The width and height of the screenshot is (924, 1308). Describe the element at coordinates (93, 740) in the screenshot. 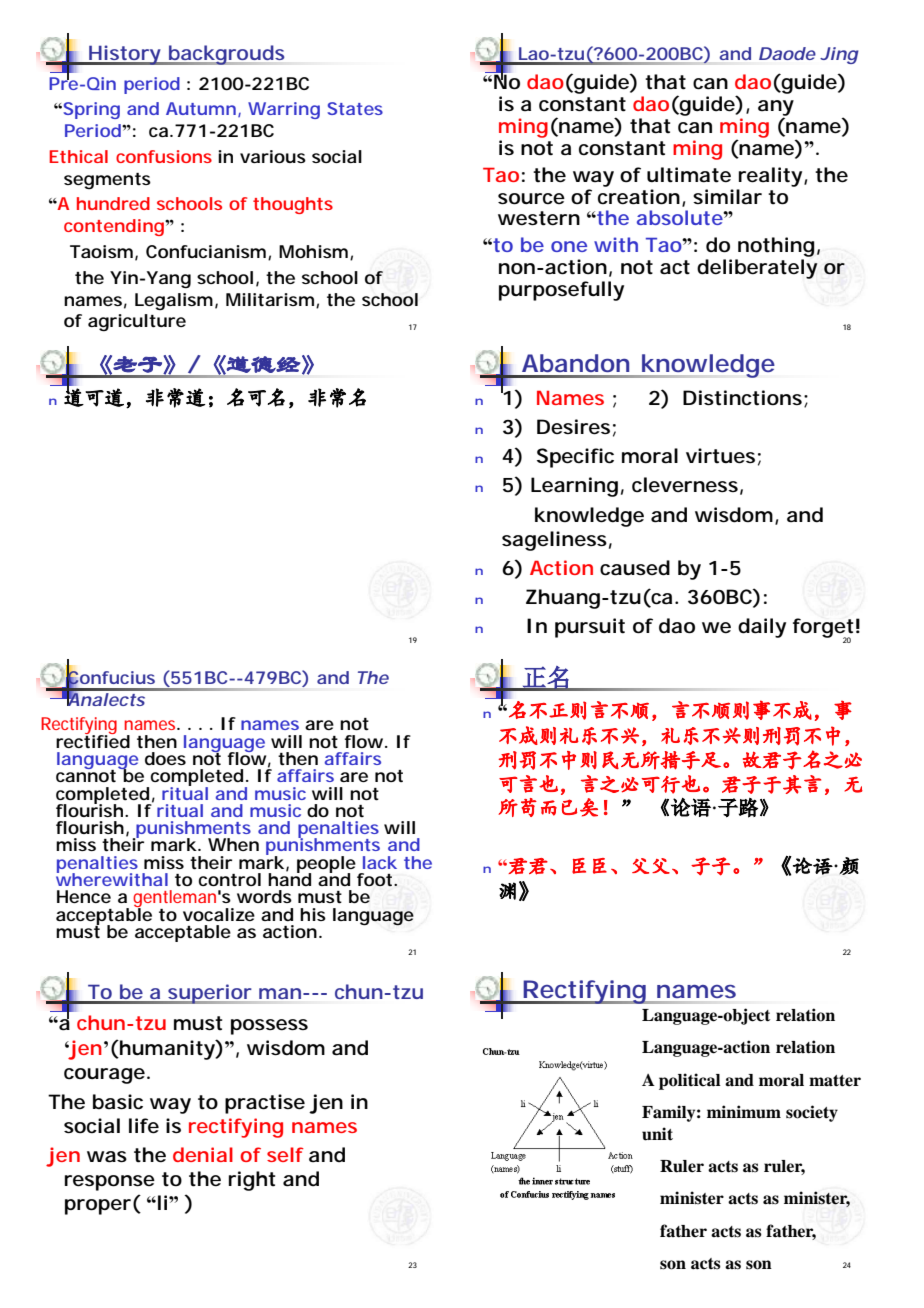

I see `rectified` at that location.
